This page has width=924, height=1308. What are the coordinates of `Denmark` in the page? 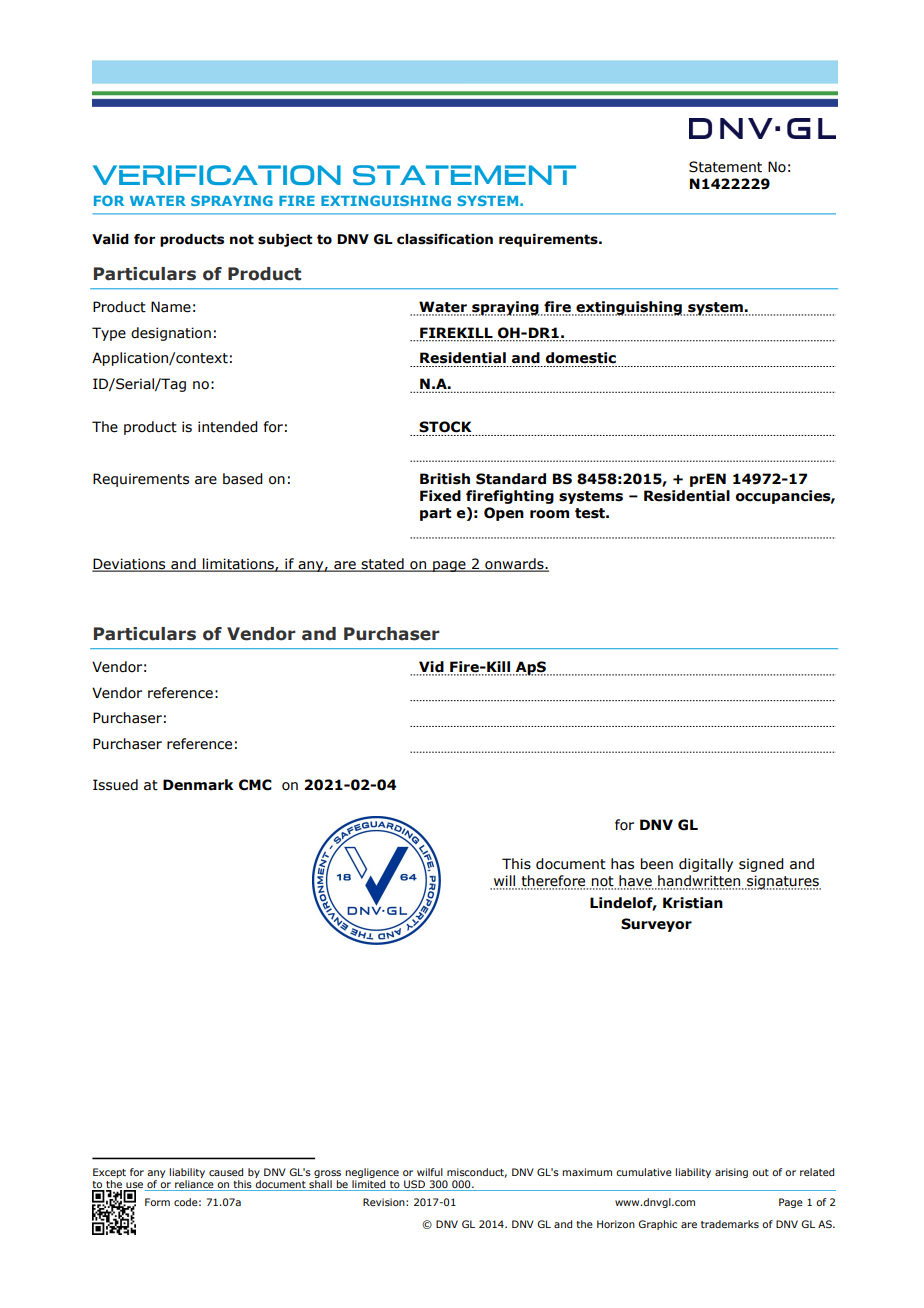 It's located at (198, 785).
